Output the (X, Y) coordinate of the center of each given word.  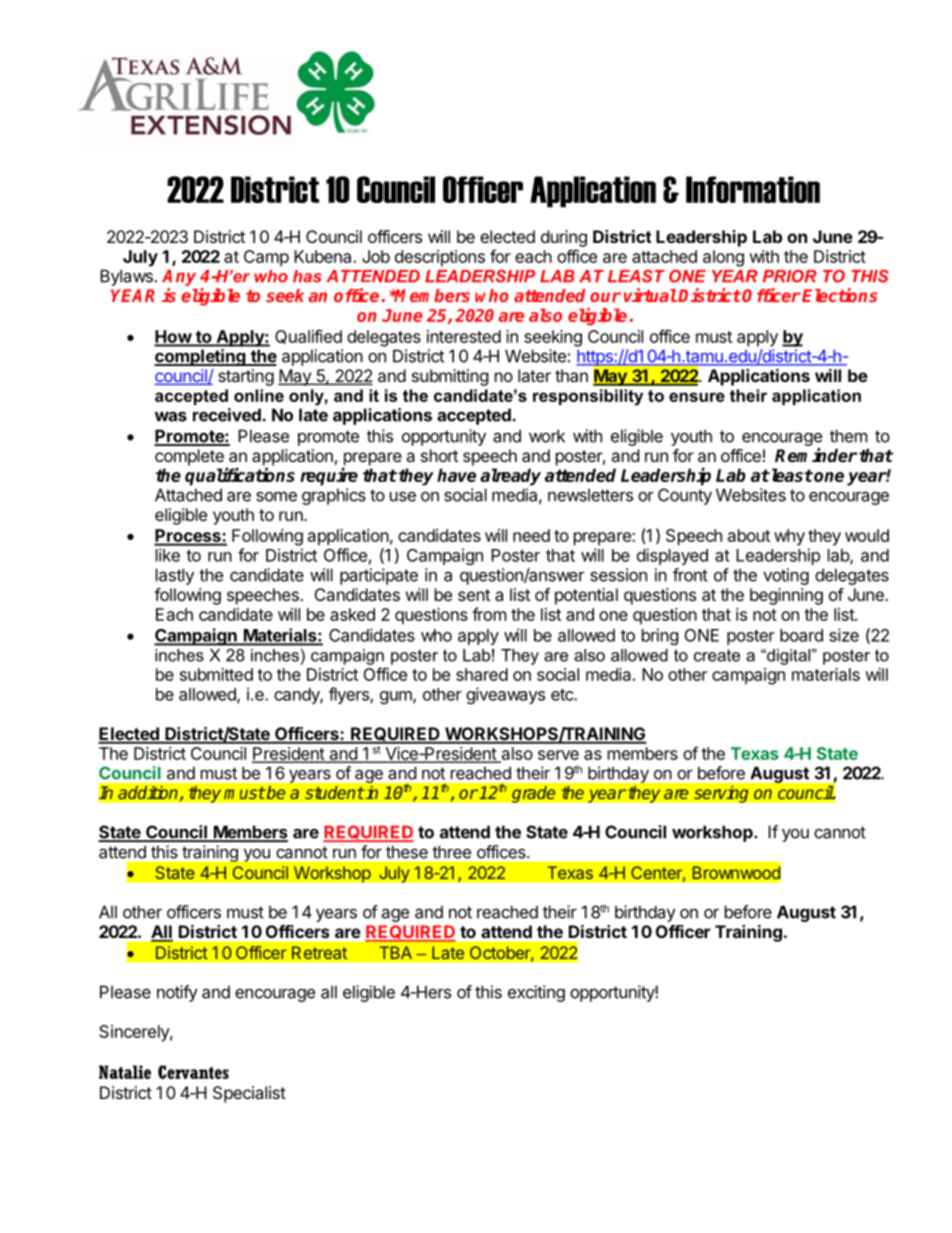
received (227, 415)
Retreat (320, 953)
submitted (216, 674)
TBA (395, 952)
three (451, 852)
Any (179, 278)
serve (558, 755)
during (564, 238)
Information (753, 189)
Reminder (816, 455)
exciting (536, 993)
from (489, 614)
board (801, 635)
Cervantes (193, 1072)
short (439, 455)
